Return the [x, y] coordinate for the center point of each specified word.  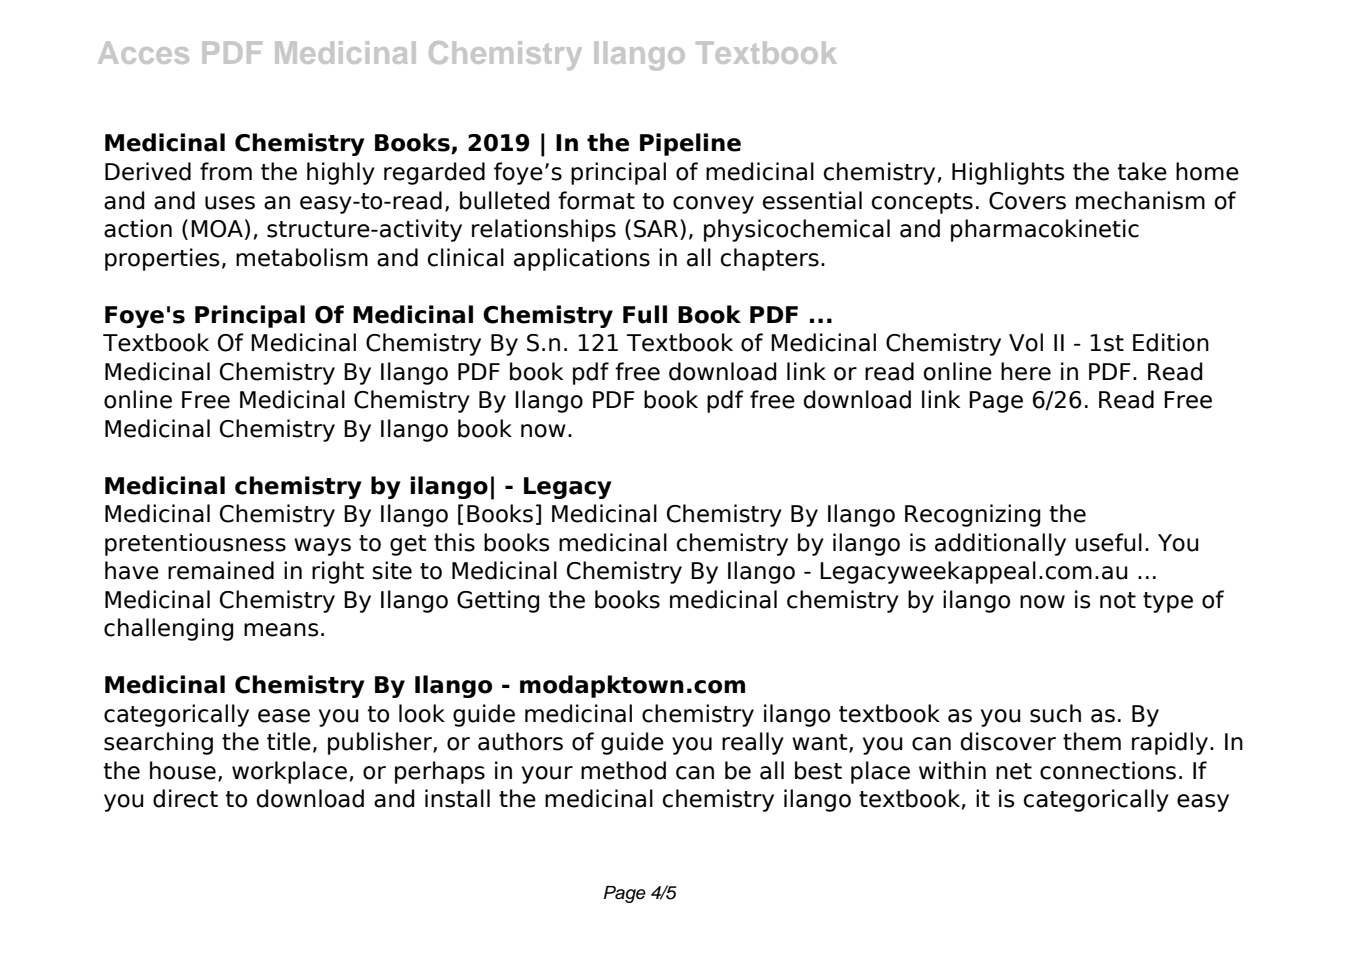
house [183, 770]
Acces [143, 52]
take [1142, 171]
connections [1108, 770]
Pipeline [690, 144]
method [623, 770]
